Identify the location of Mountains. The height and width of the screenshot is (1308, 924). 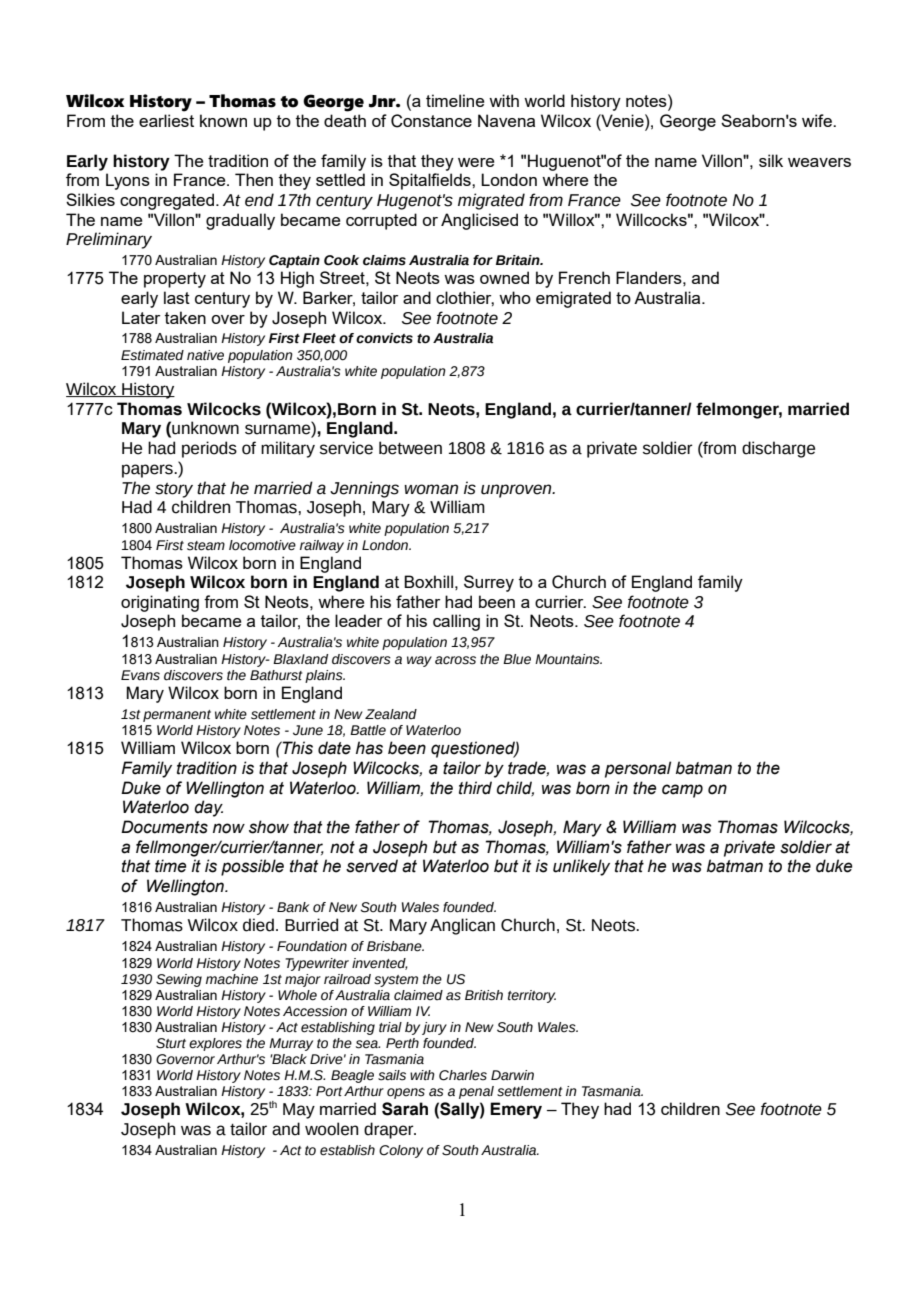
(568, 659).
